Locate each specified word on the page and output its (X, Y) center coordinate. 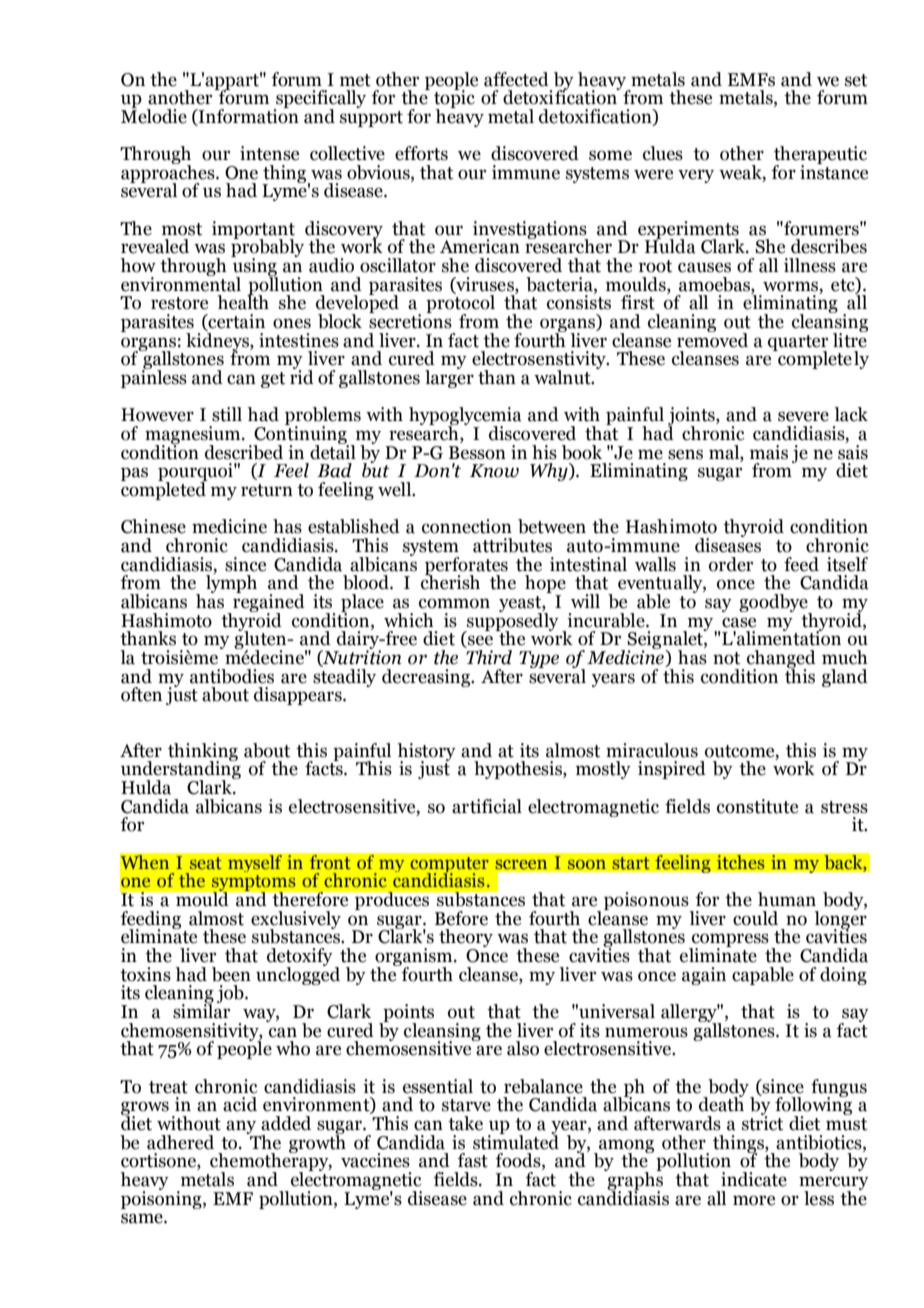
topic (454, 99)
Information (248, 116)
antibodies (232, 676)
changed (781, 660)
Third (488, 656)
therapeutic (820, 156)
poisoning (162, 1198)
